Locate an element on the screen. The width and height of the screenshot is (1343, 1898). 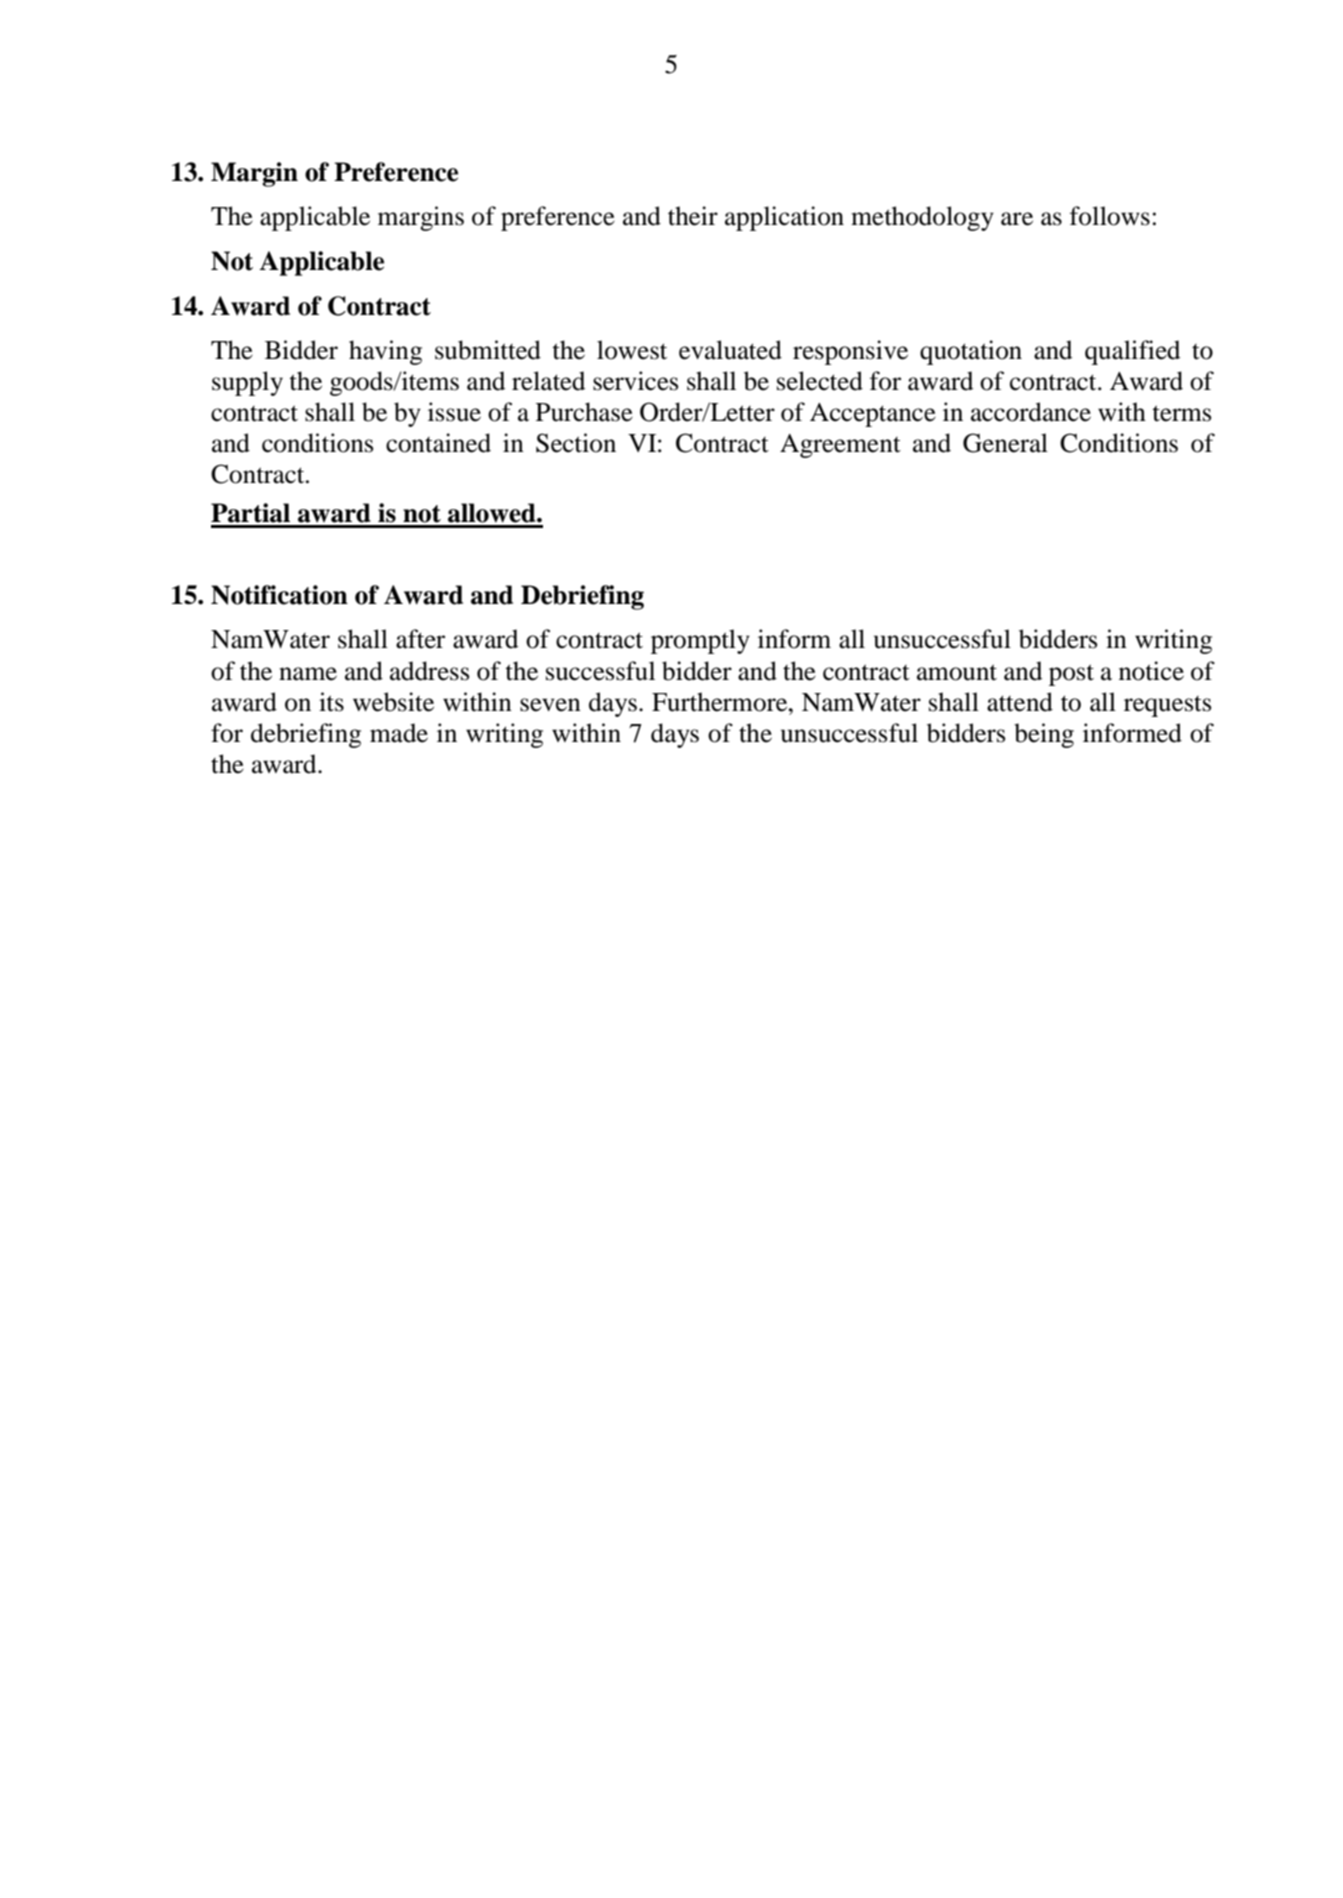
made is located at coordinates (399, 733).
